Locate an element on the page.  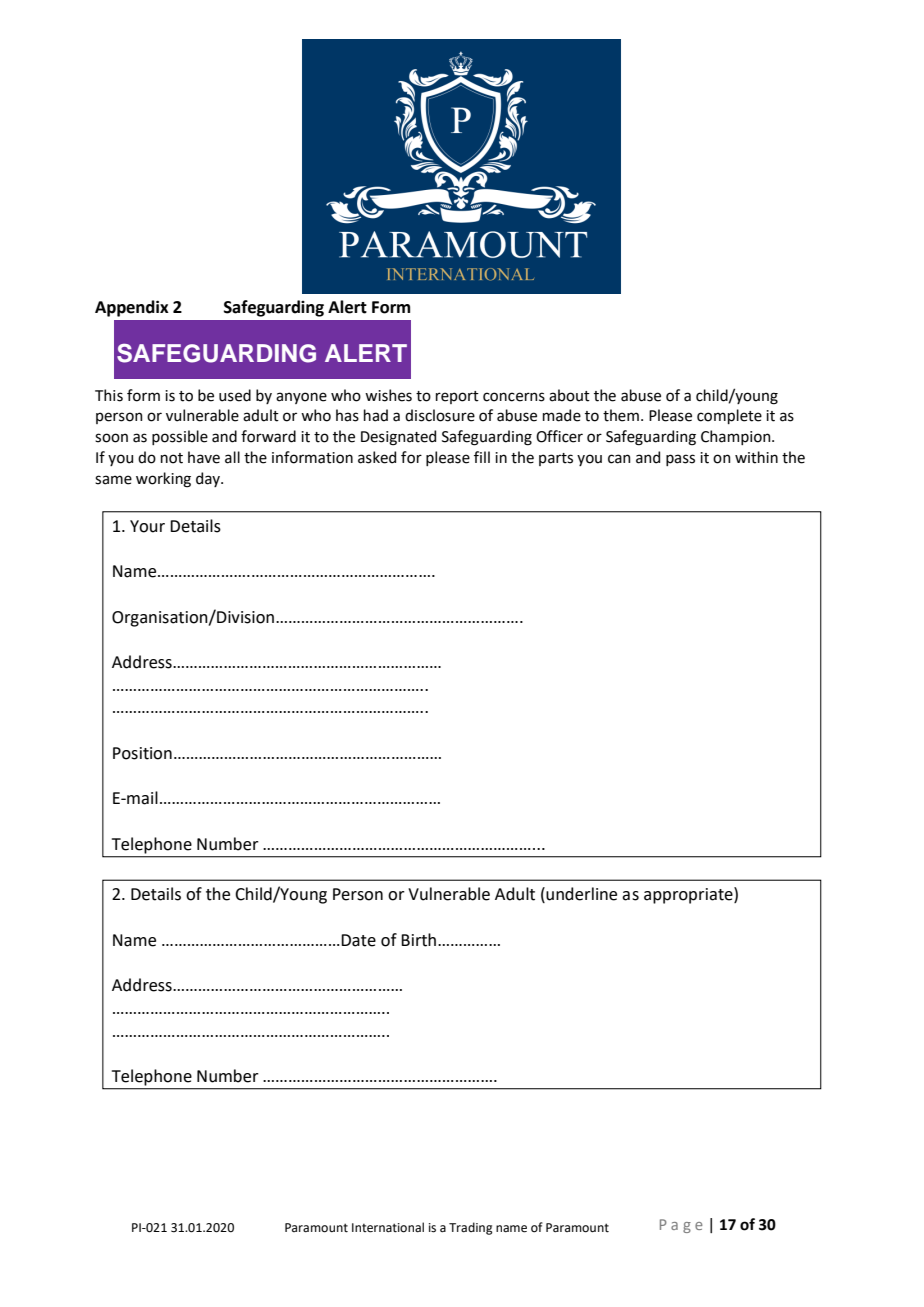
report is located at coordinates (457, 397).
